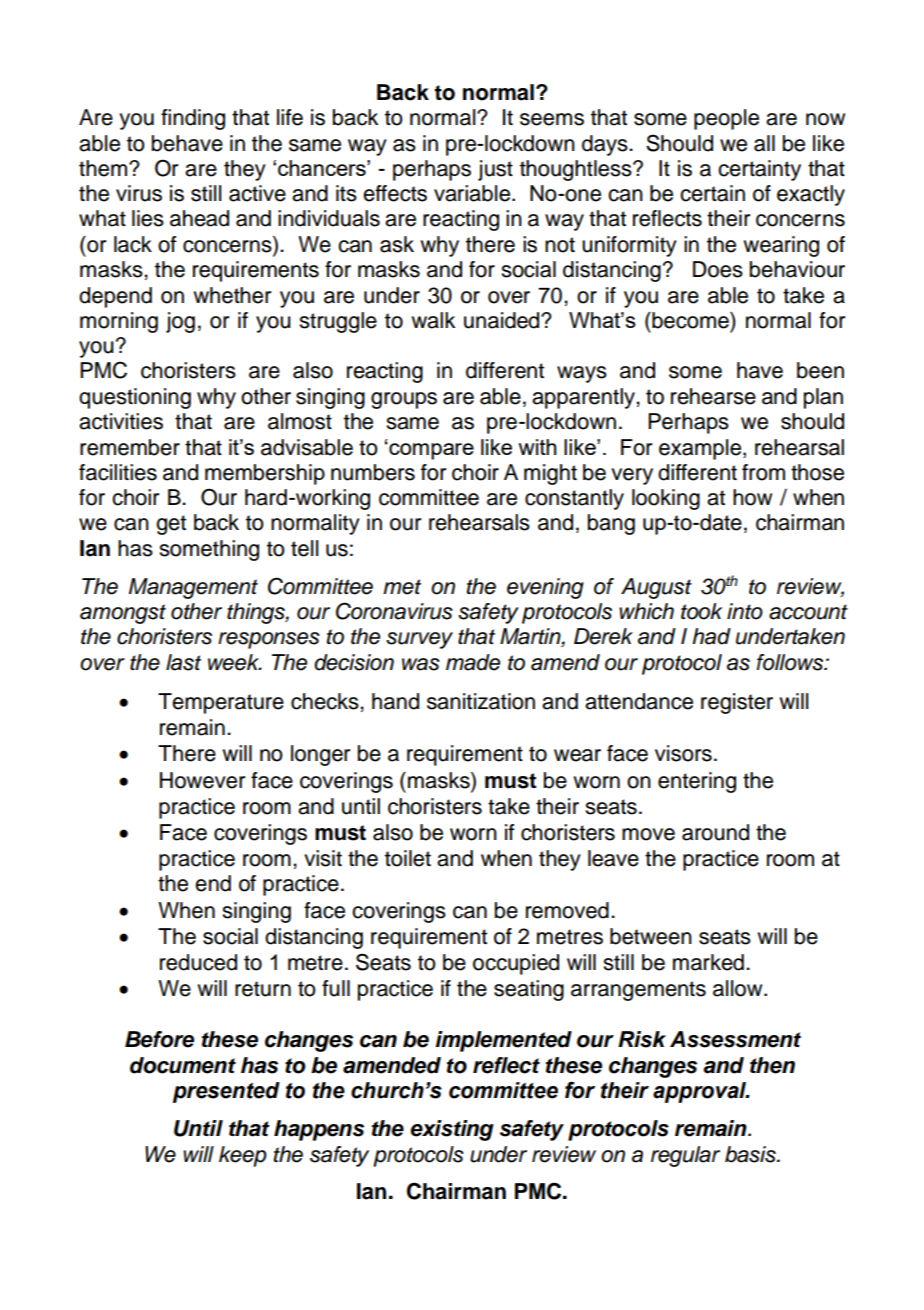  I want to click on existing, so click(452, 1130).
